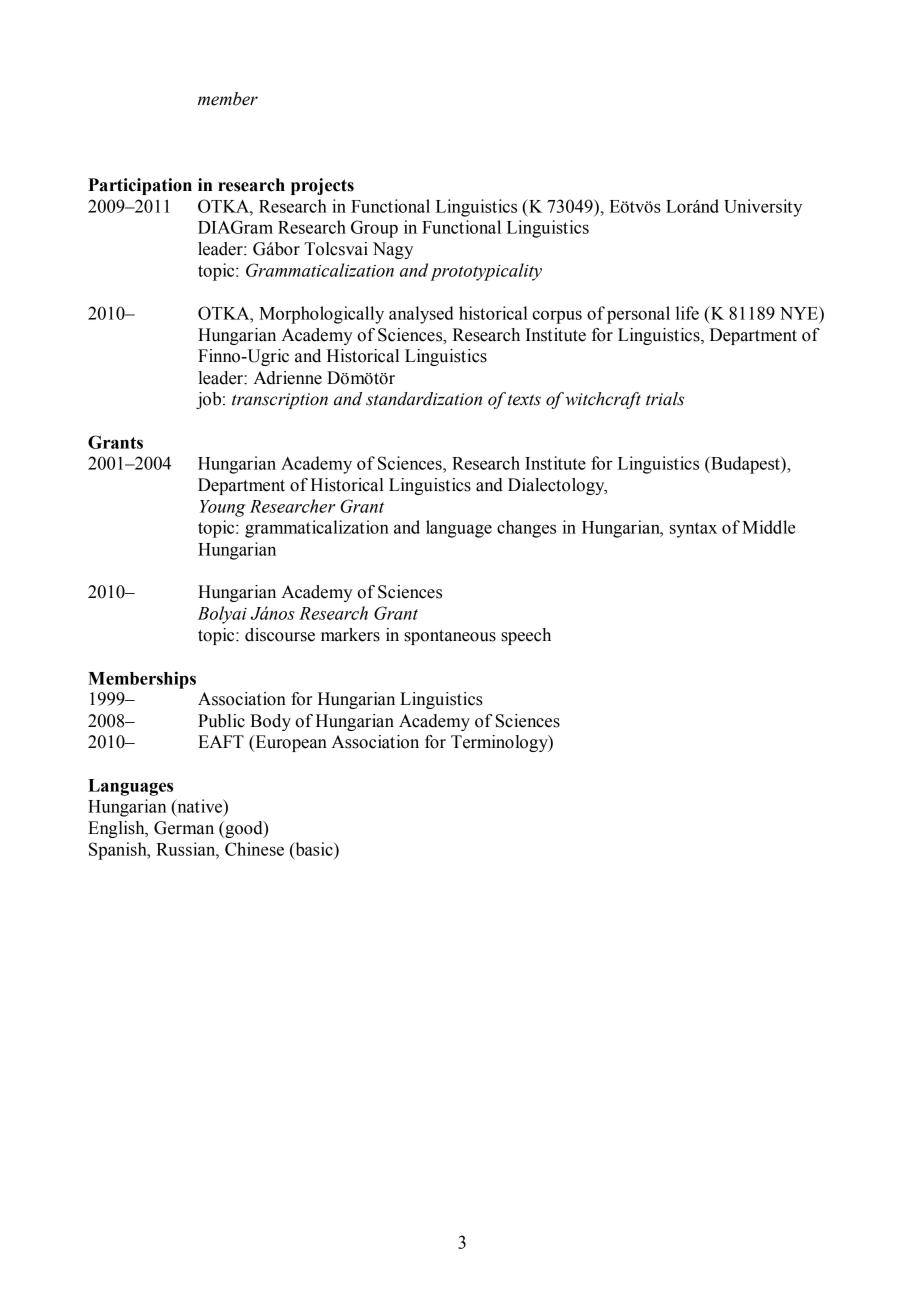 The width and height of the screenshot is (924, 1308). What do you see at coordinates (693, 530) in the screenshot?
I see `syntax` at bounding box center [693, 530].
